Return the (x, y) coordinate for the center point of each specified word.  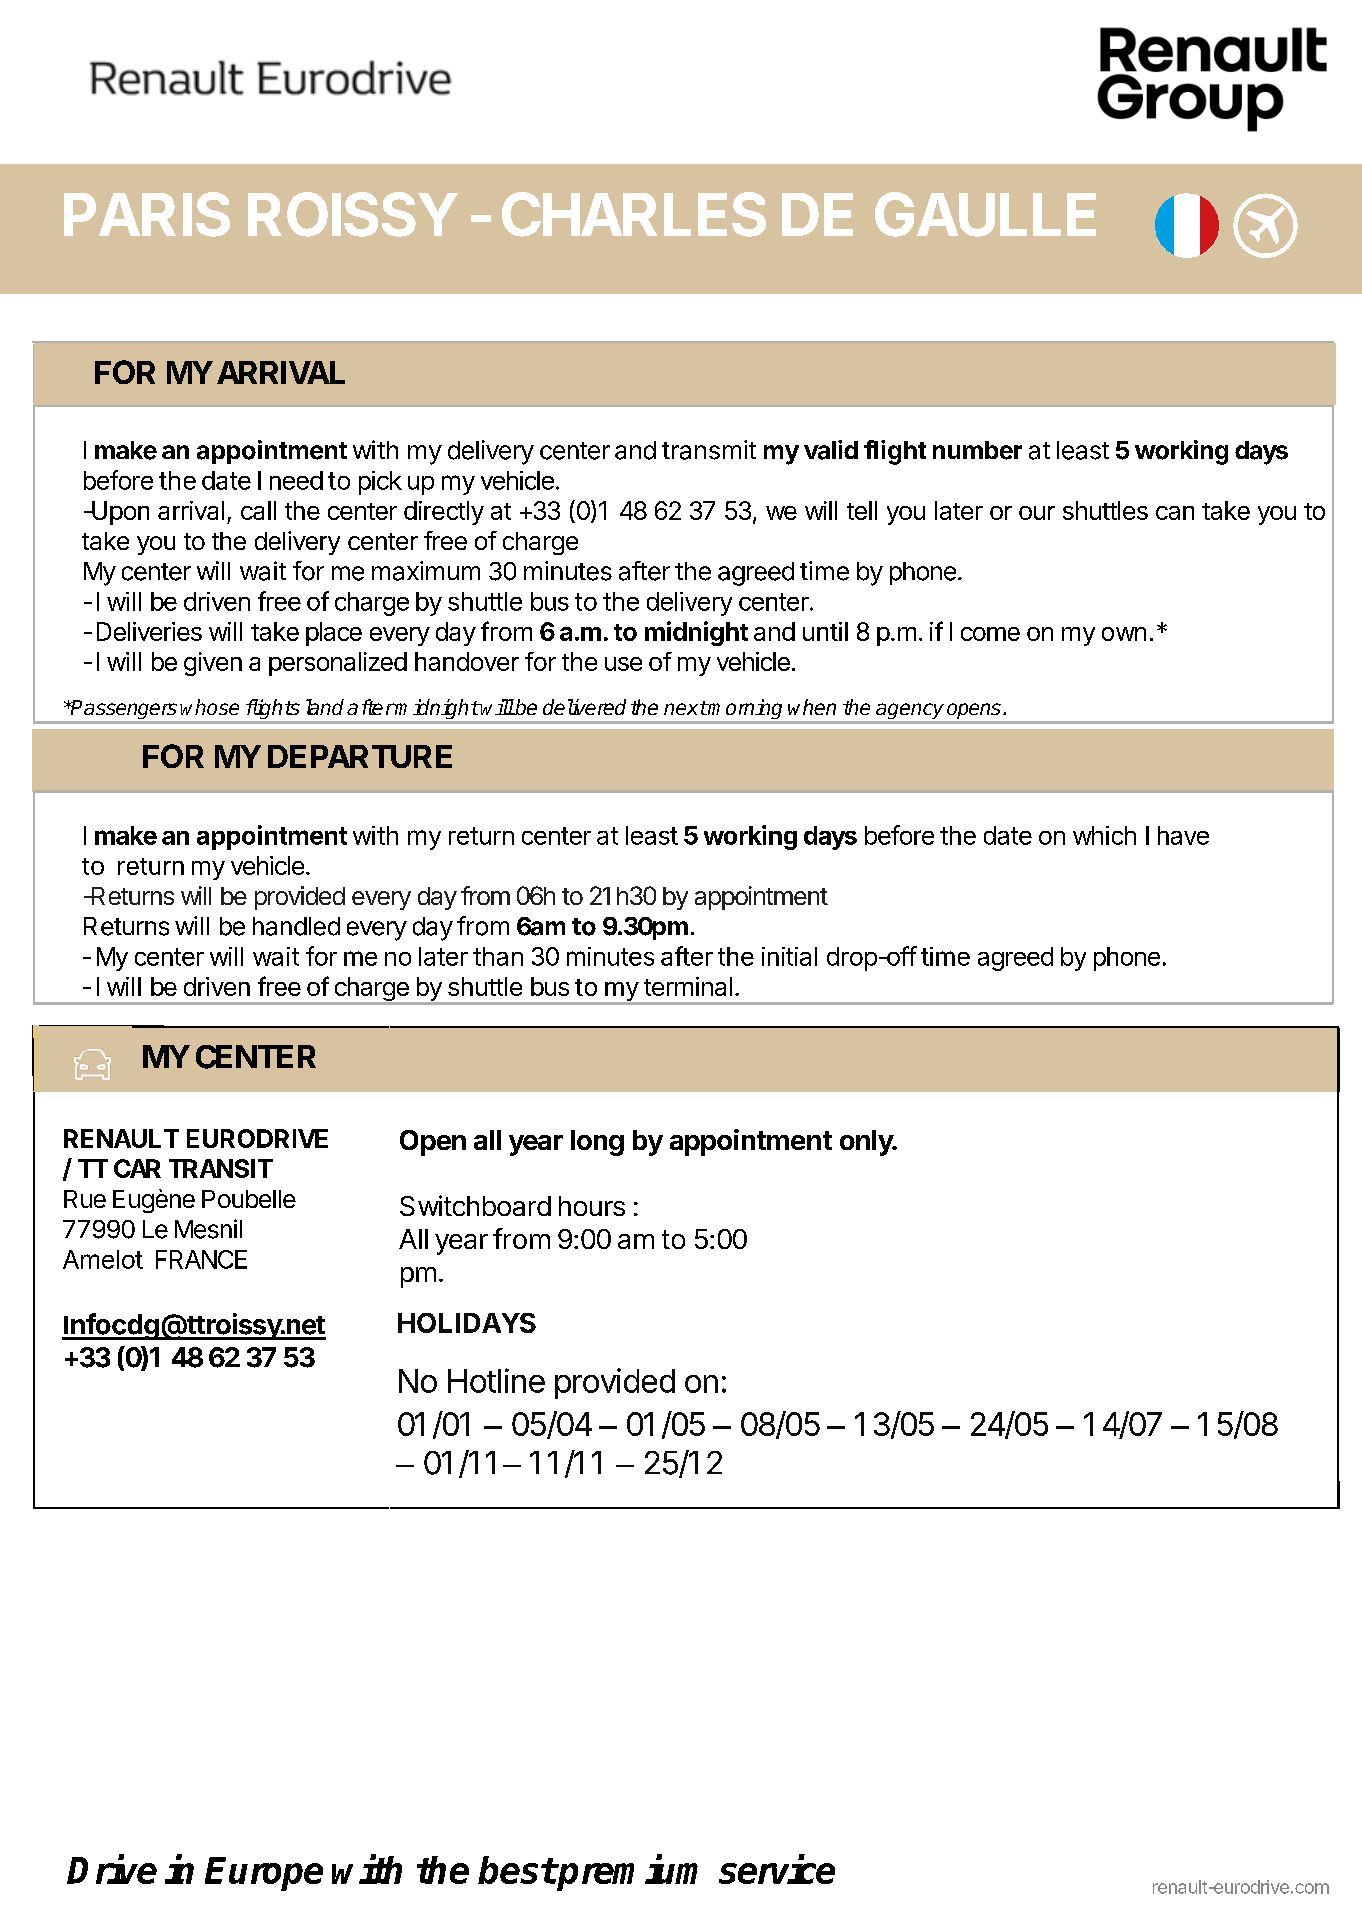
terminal (688, 986)
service (777, 1869)
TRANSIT (221, 1168)
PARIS (147, 214)
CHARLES (634, 214)
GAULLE (985, 214)
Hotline (496, 1380)
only (867, 1143)
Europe (264, 1874)
